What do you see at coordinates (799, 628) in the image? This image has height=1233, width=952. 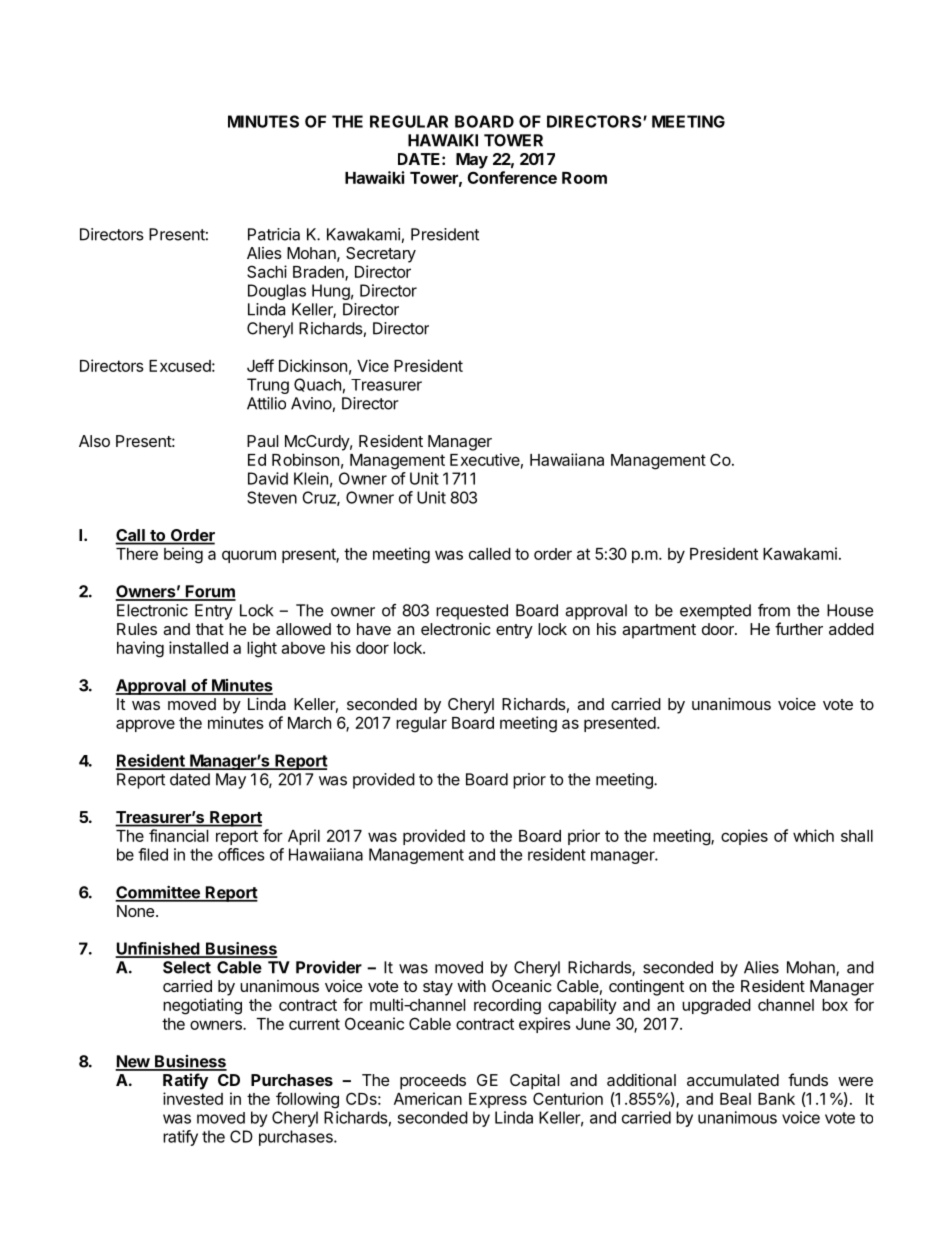 I see `further` at bounding box center [799, 628].
